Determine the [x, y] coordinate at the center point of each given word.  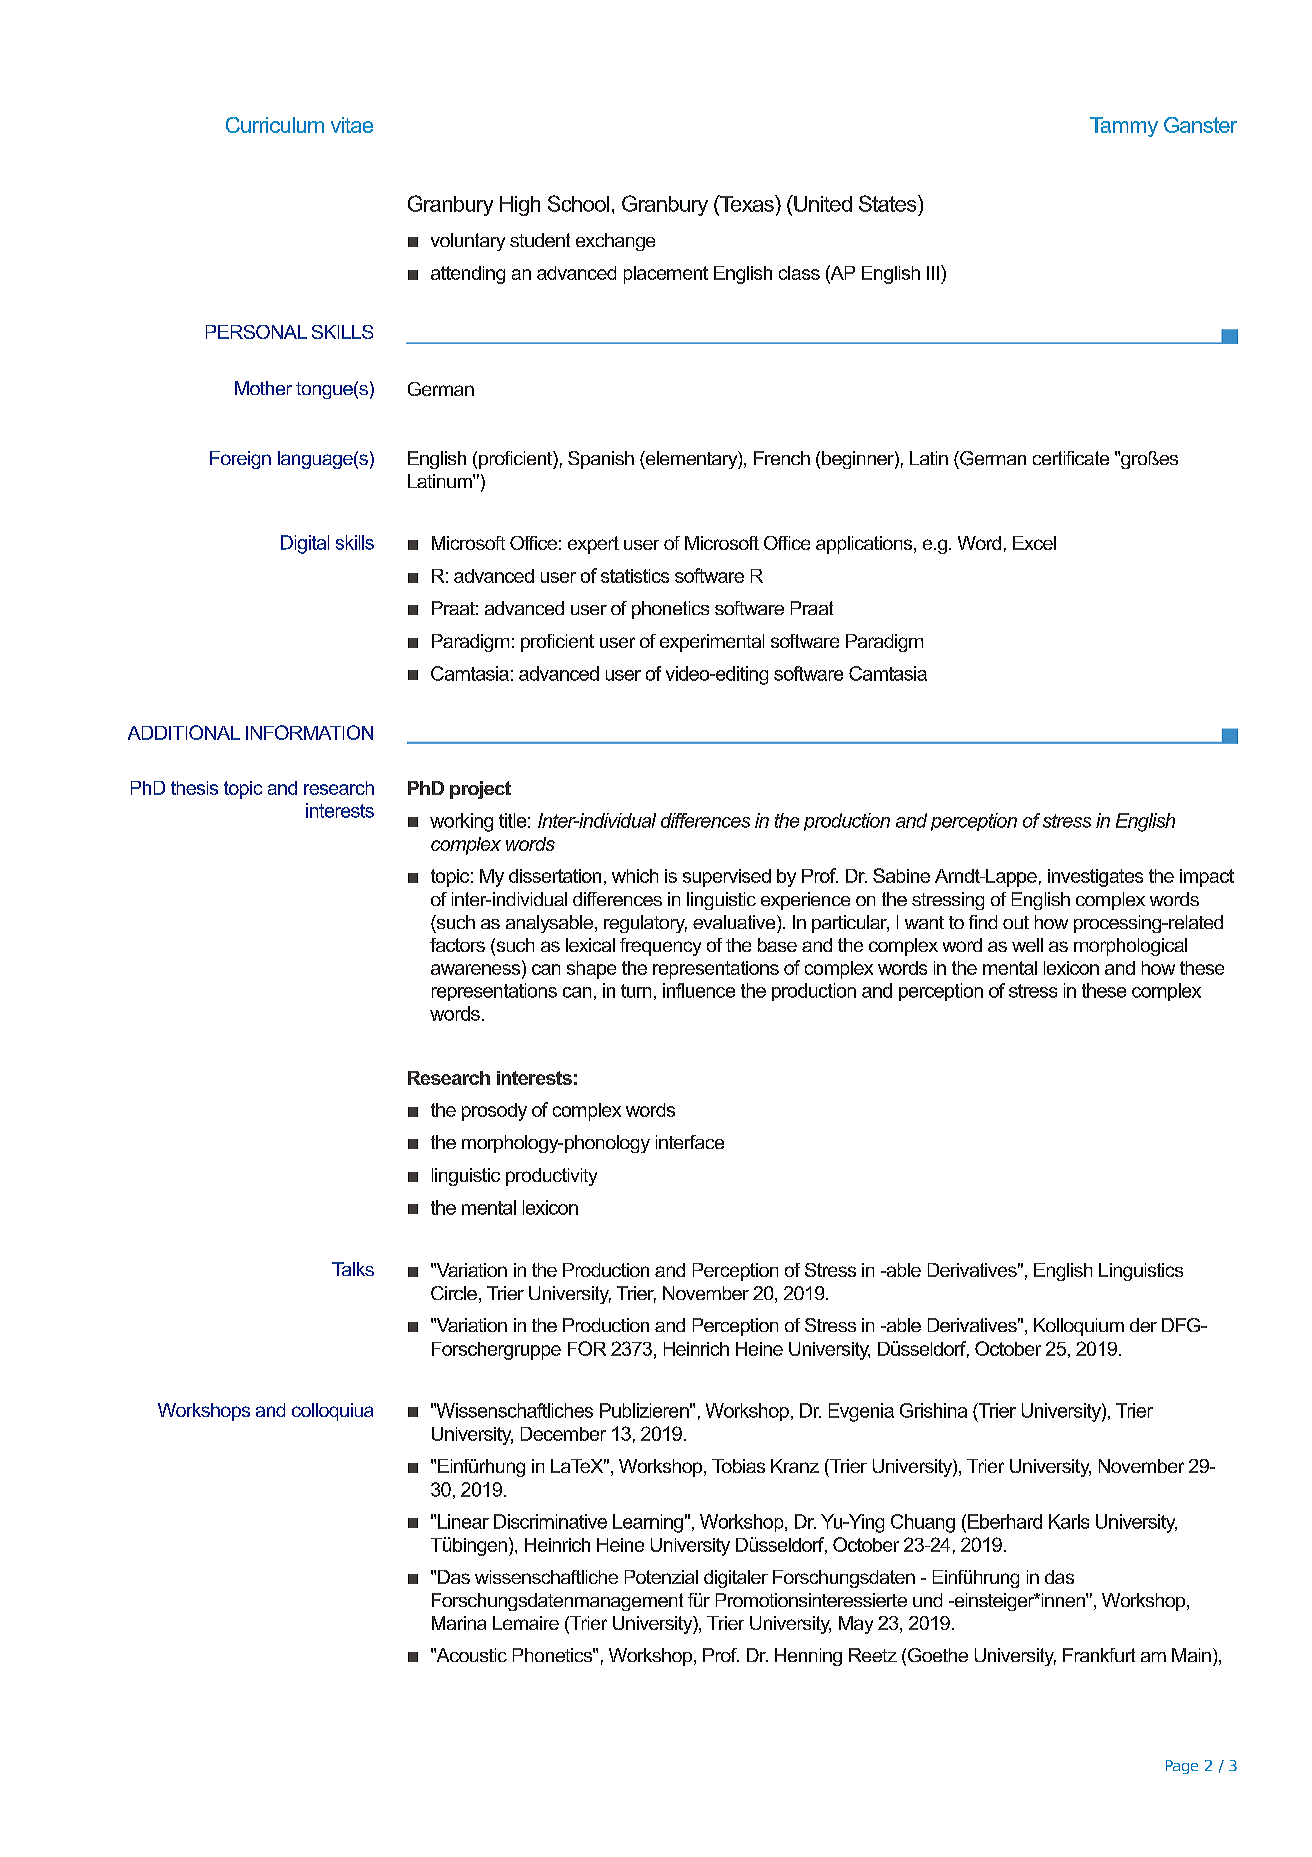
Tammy [1124, 127]
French [782, 458]
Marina [459, 1623]
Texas [747, 203]
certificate [1071, 458]
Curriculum [275, 125]
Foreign [240, 460]
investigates [1095, 878]
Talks [353, 1269]
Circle [454, 1293]
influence [699, 990]
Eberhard [1005, 1521]
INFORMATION [309, 732]
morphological [1130, 947]
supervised [727, 878]
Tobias [738, 1466]
